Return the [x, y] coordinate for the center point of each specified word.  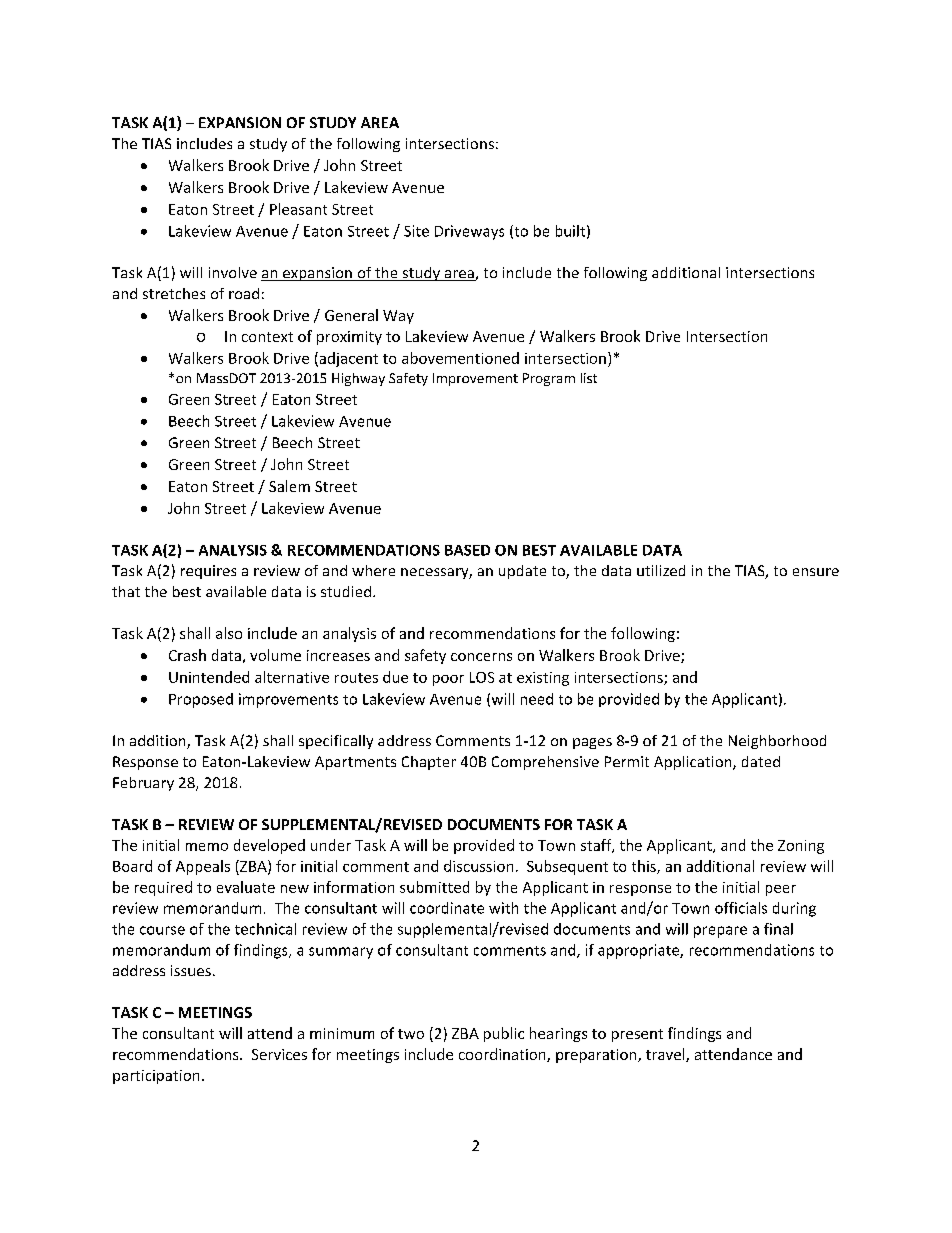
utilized [661, 570]
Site [416, 231]
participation [156, 1077]
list [589, 378]
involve [233, 272]
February [143, 784]
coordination [503, 1055]
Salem [289, 486]
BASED [467, 550]
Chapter [429, 763]
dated [761, 761]
